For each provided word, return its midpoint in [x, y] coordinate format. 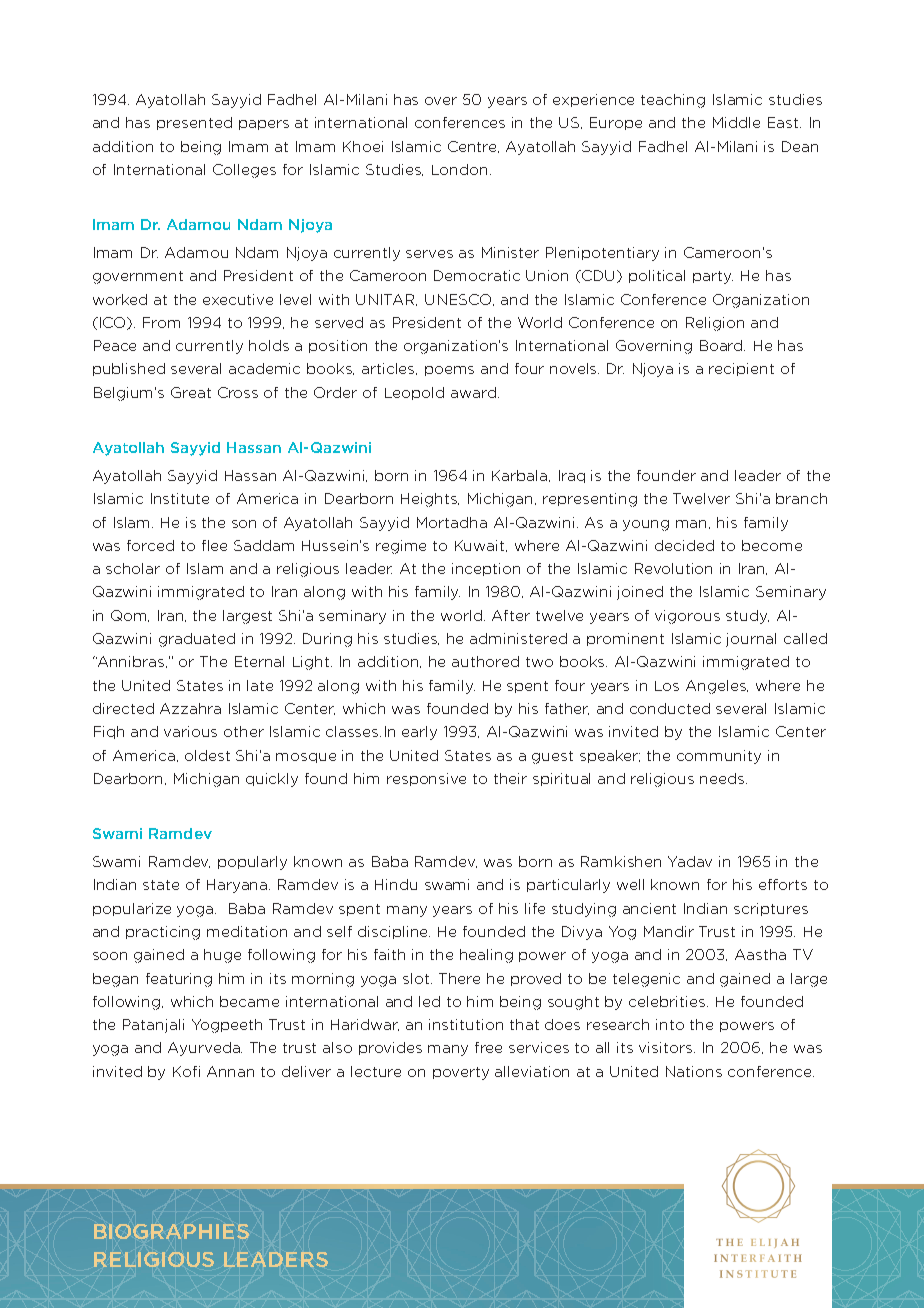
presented [194, 123]
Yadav [690, 861]
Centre [473, 147]
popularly [252, 863]
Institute [180, 498]
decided [684, 545]
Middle [736, 122]
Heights [430, 500]
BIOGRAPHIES [171, 1231]
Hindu [396, 884]
